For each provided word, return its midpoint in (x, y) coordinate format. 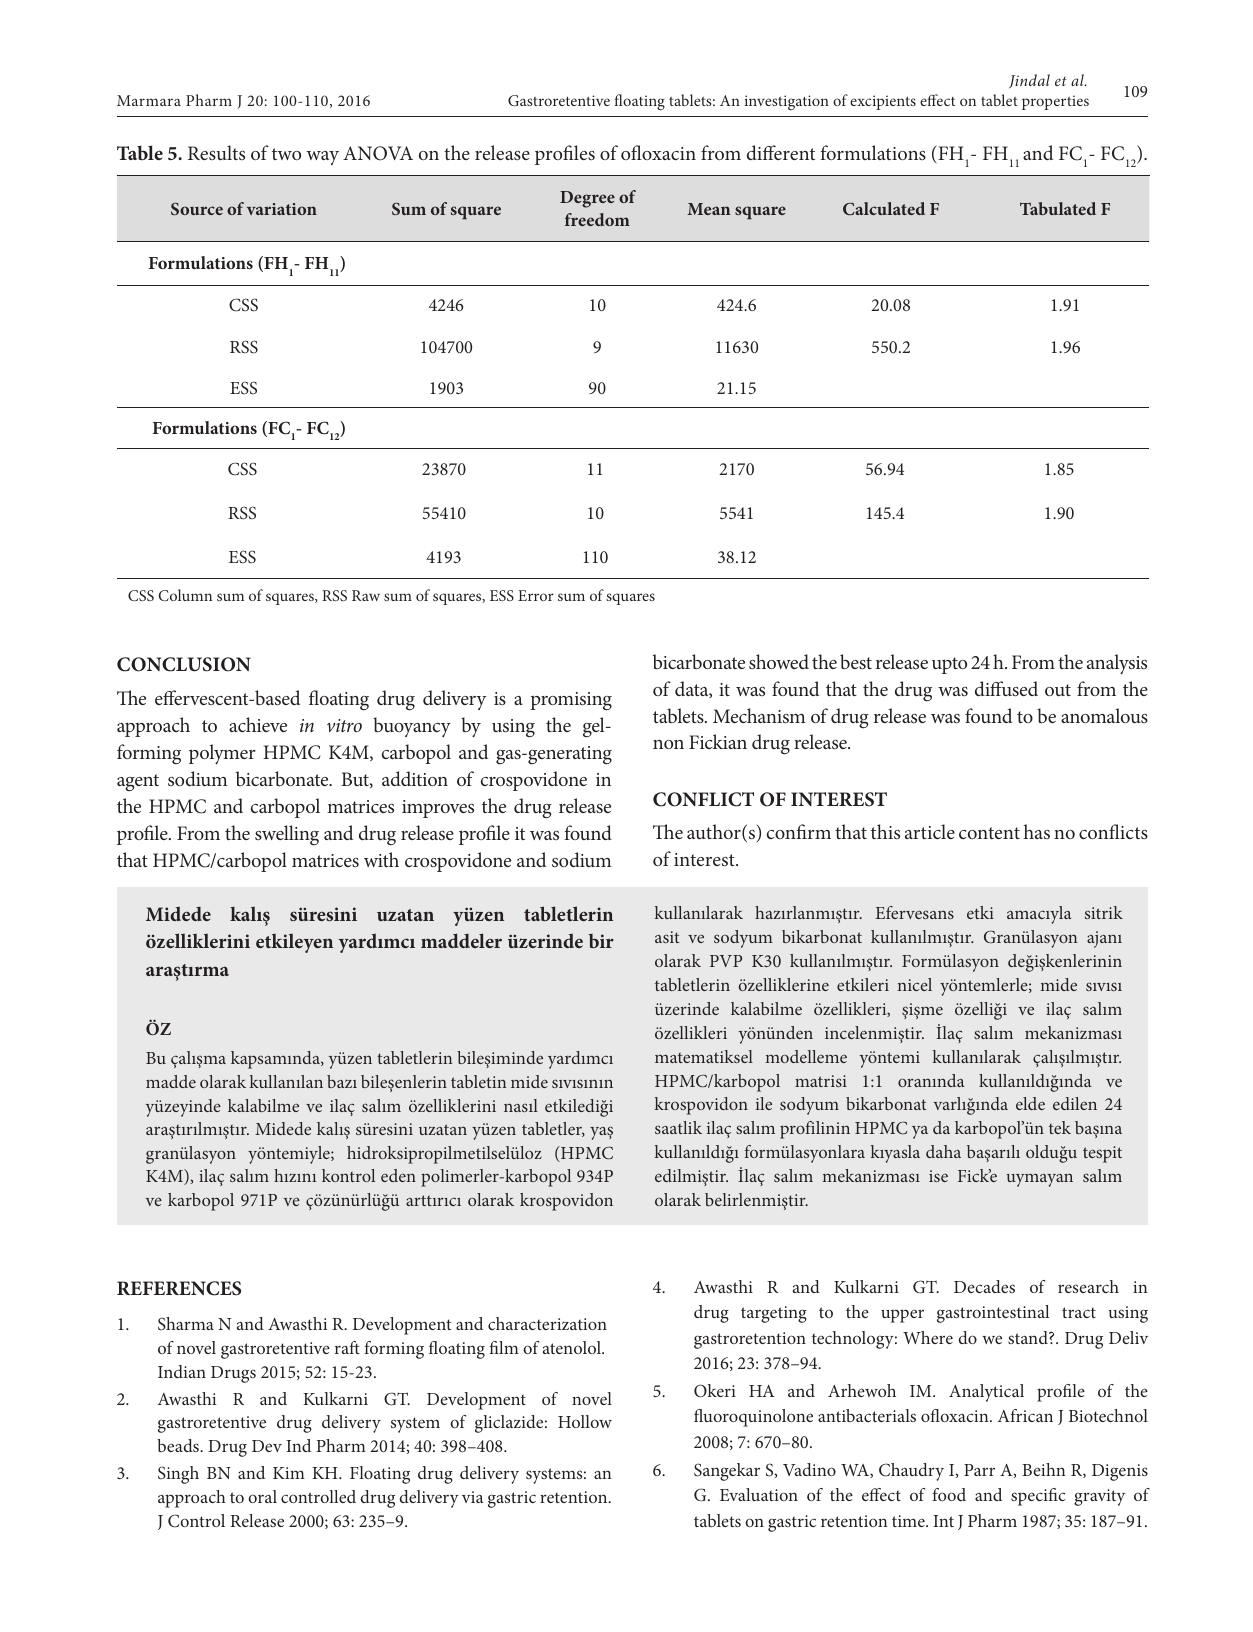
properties (1055, 102)
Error (536, 595)
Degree (587, 199)
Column (185, 595)
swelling (287, 835)
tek (1060, 1127)
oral (262, 1496)
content (989, 833)
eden (398, 1175)
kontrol (348, 1175)
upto (949, 665)
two (286, 154)
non (668, 744)
